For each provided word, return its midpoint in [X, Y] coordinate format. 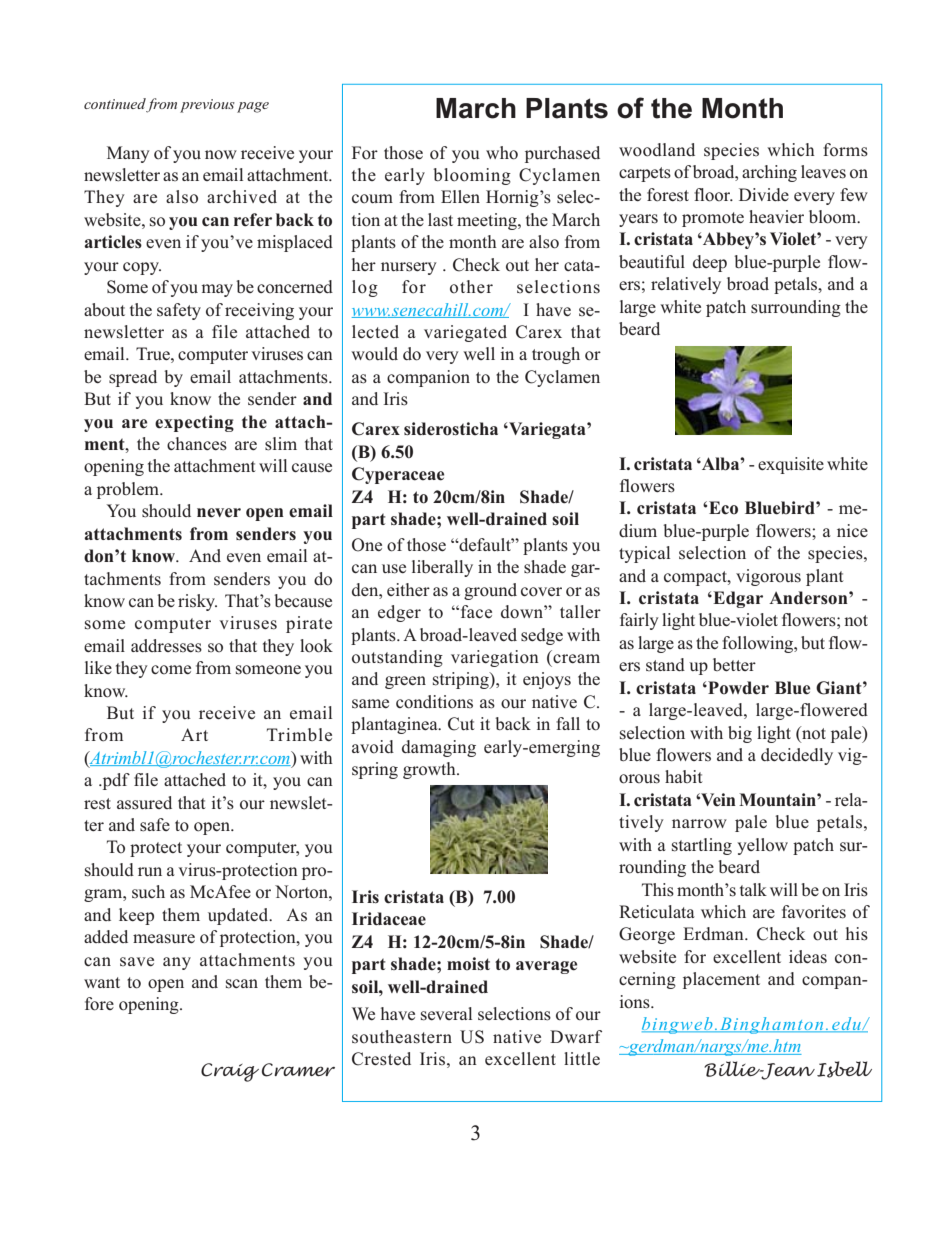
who [502, 153]
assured [144, 803]
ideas [808, 957]
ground [490, 591]
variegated [465, 333]
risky [197, 602]
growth [430, 770]
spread [133, 378]
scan [242, 984]
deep [710, 263]
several [446, 1014]
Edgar [737, 599]
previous [207, 106]
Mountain [778, 800]
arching [769, 173]
